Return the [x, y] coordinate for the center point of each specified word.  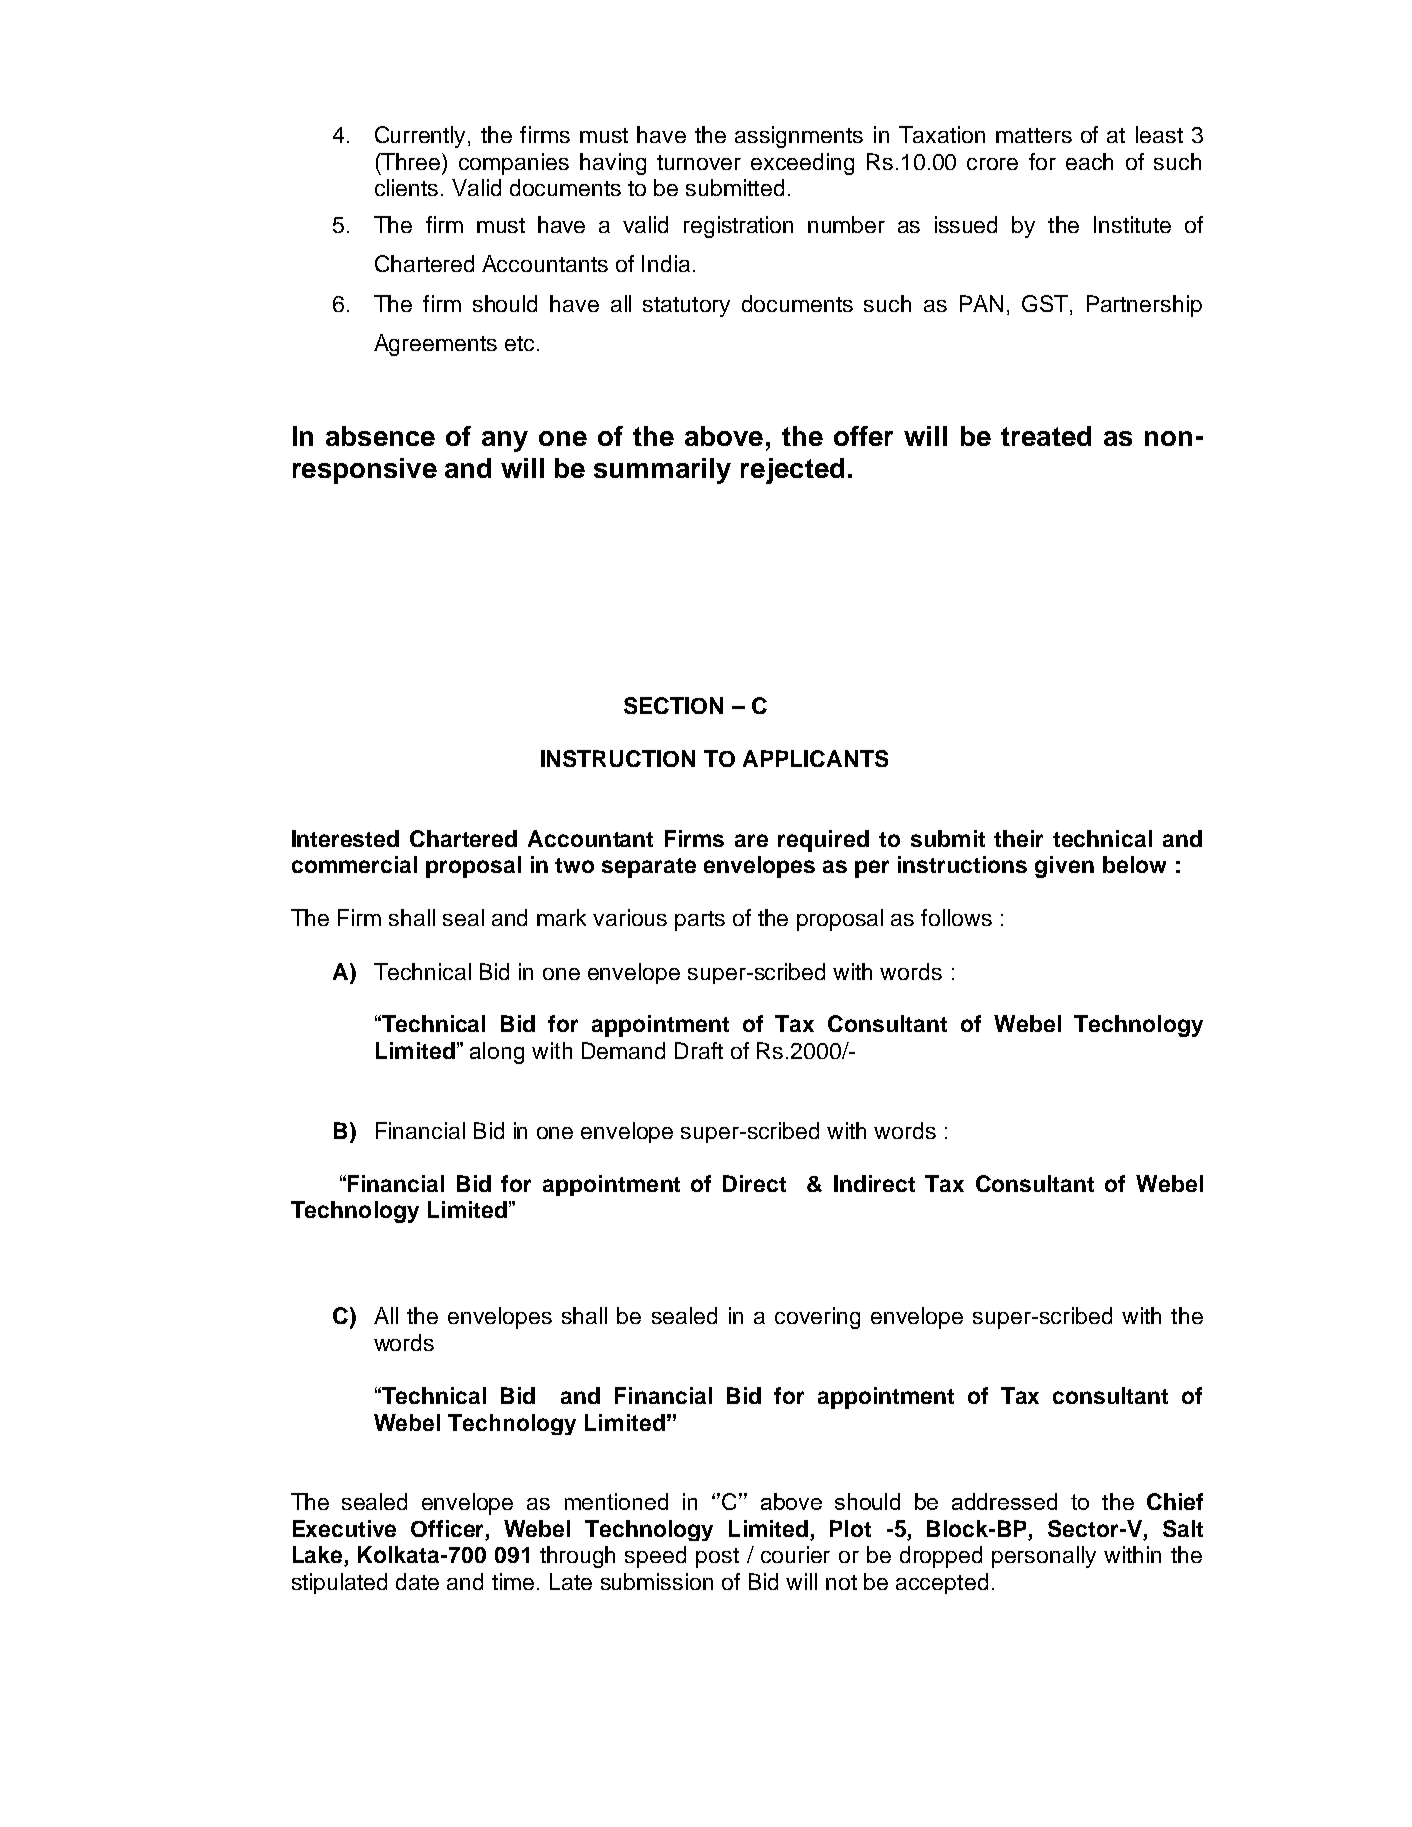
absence [380, 436]
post [717, 1558]
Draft [699, 1050]
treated [1046, 436]
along [497, 1053]
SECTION [673, 705]
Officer [449, 1528]
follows [956, 917]
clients [406, 187]
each [1089, 161]
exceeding [802, 164]
